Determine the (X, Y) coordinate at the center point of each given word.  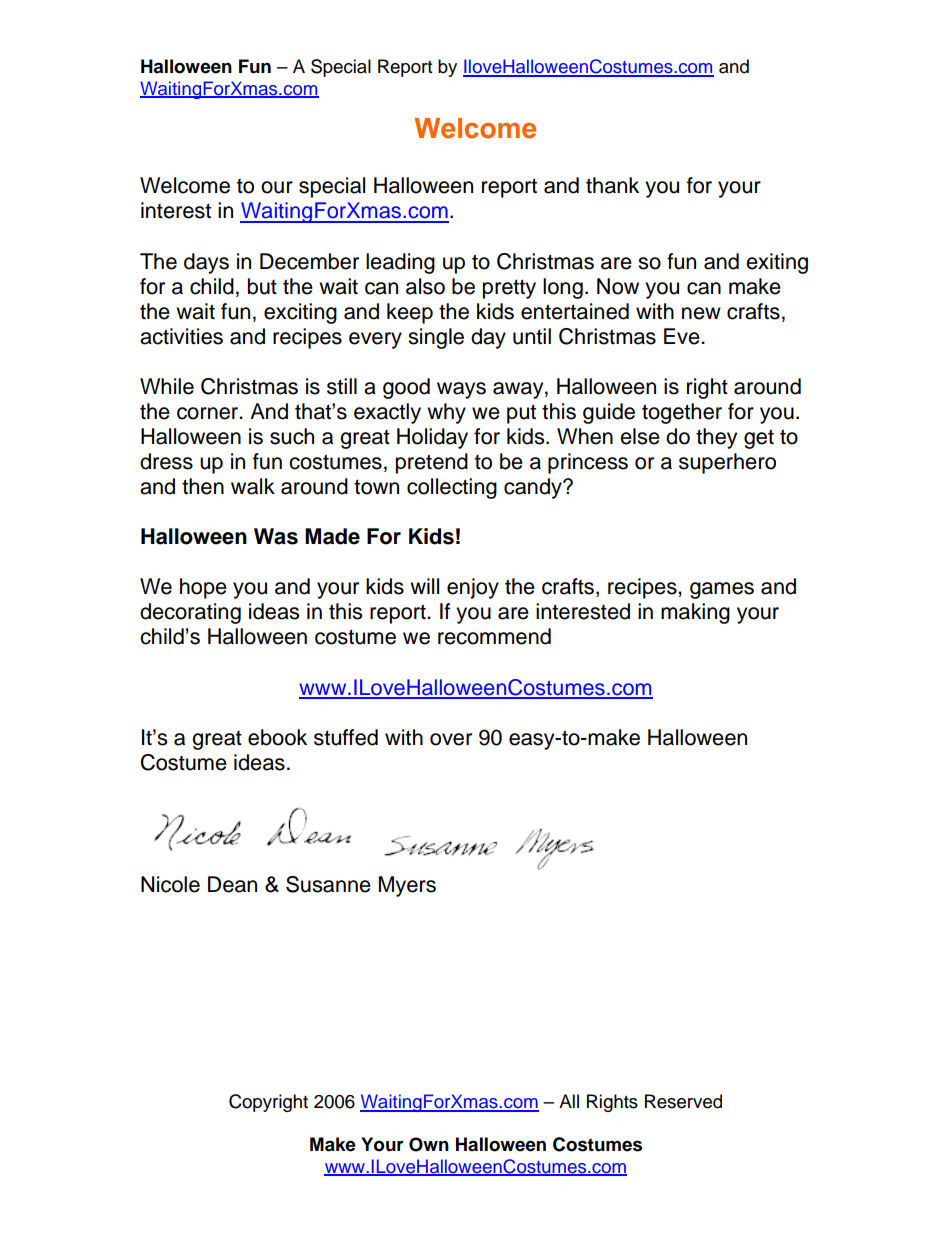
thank (612, 185)
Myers (407, 886)
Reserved (683, 1101)
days (206, 263)
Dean (232, 884)
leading (400, 263)
